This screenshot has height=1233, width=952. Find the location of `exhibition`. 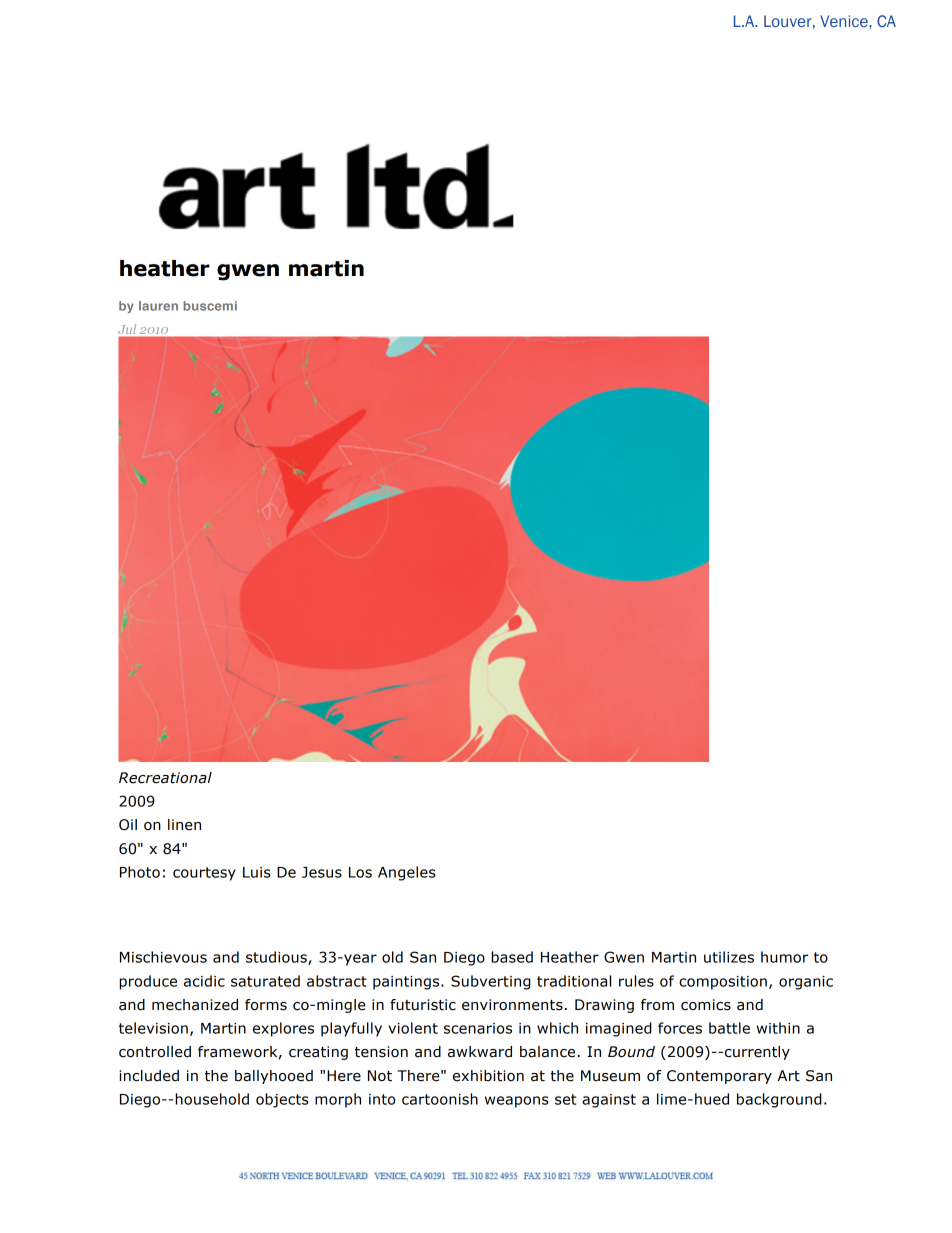

exhibition is located at coordinates (488, 1076).
